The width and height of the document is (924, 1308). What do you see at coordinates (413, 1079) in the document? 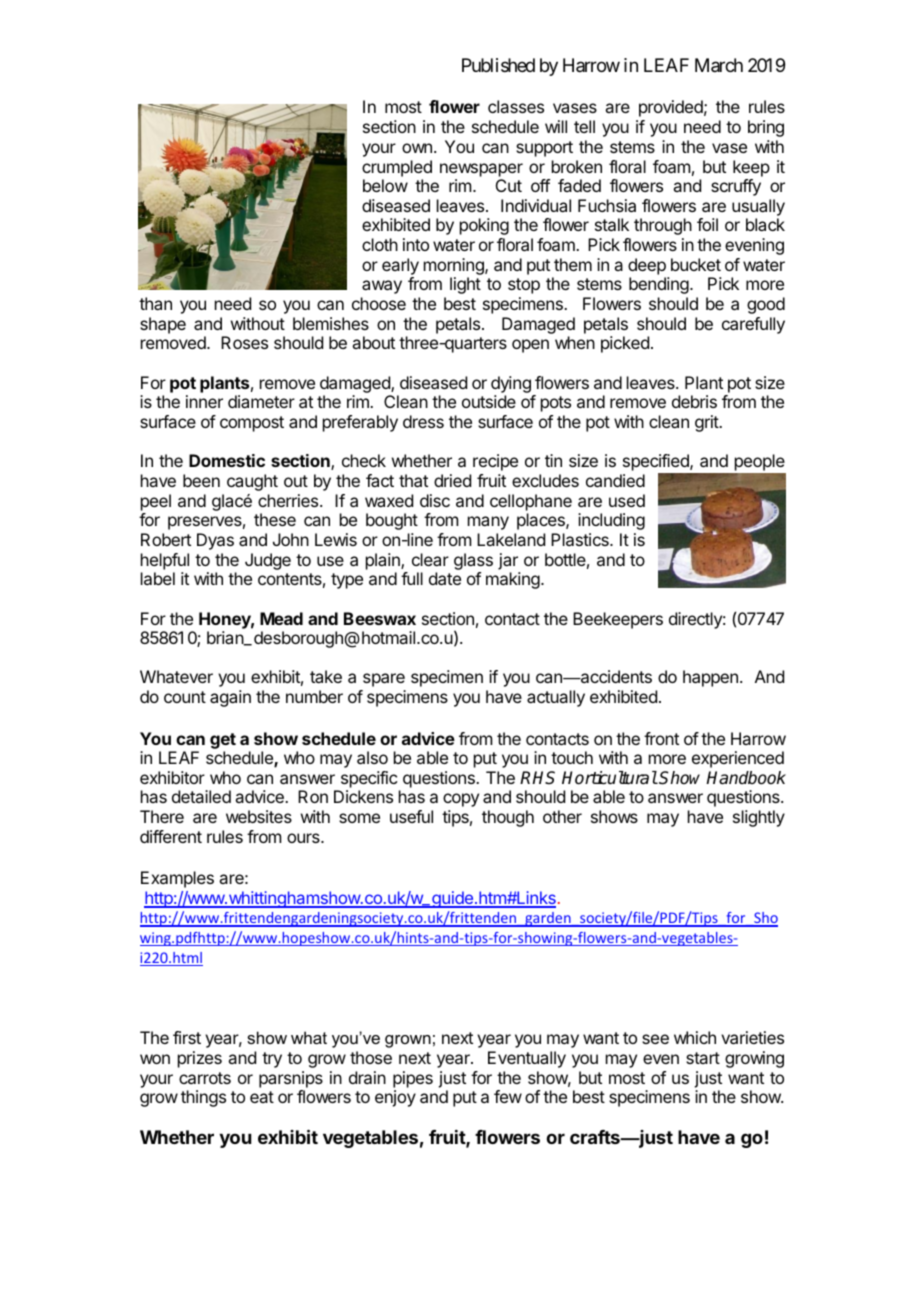
I see `pipes` at bounding box center [413, 1079].
